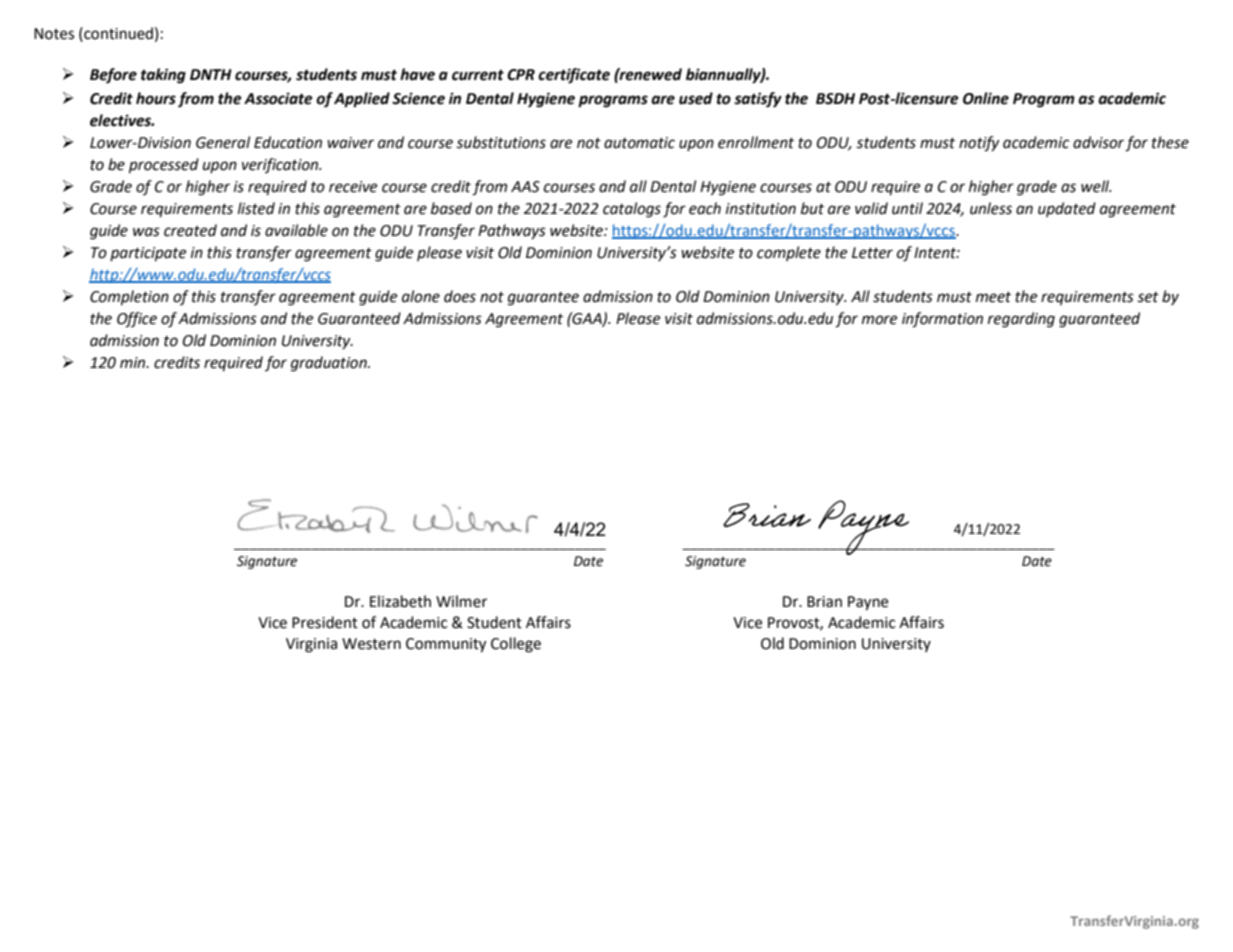 The height and width of the page is (952, 1233). What do you see at coordinates (574, 76) in the page?
I see `certificate` at bounding box center [574, 76].
